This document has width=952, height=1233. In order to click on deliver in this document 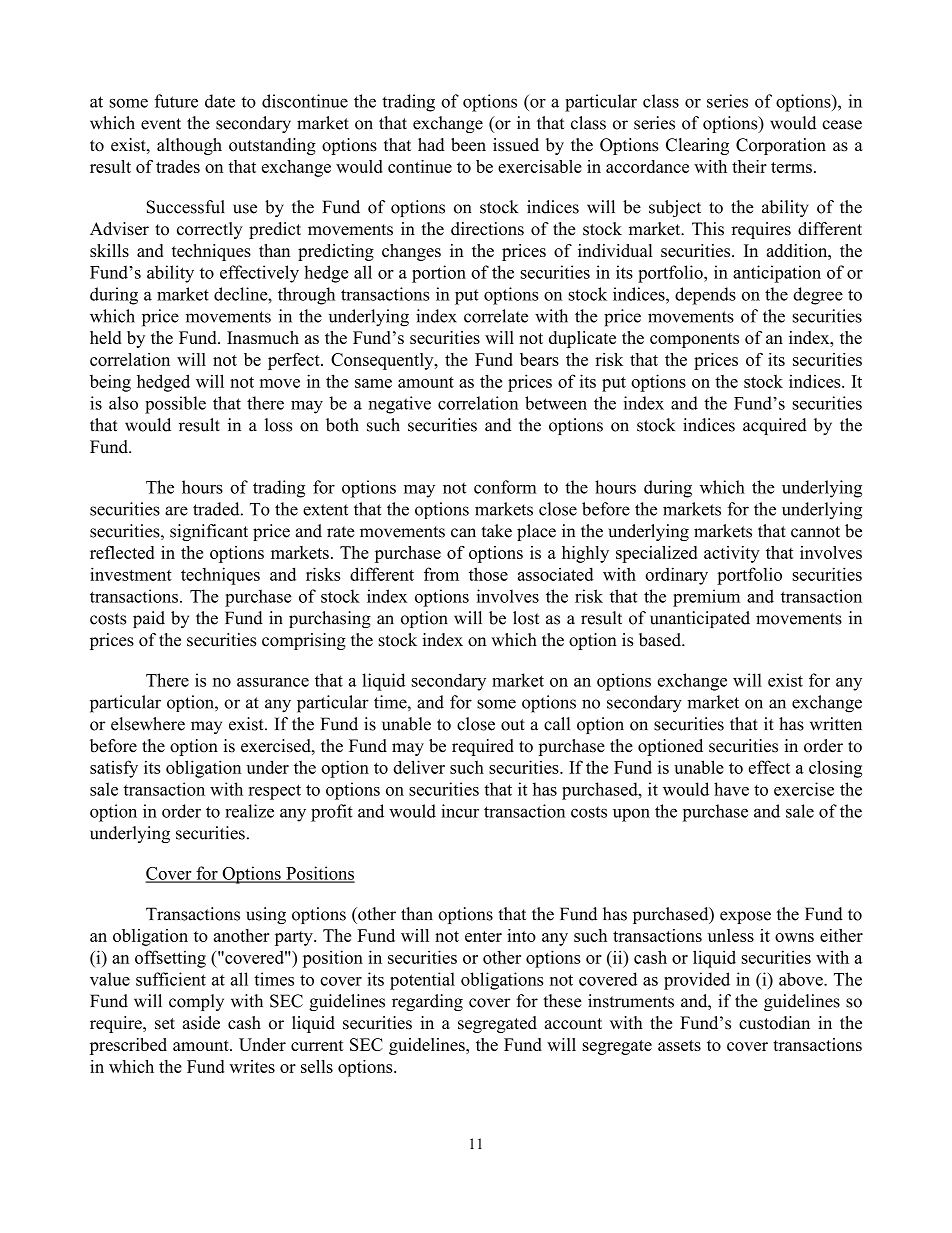, I will do `click(419, 767)`.
